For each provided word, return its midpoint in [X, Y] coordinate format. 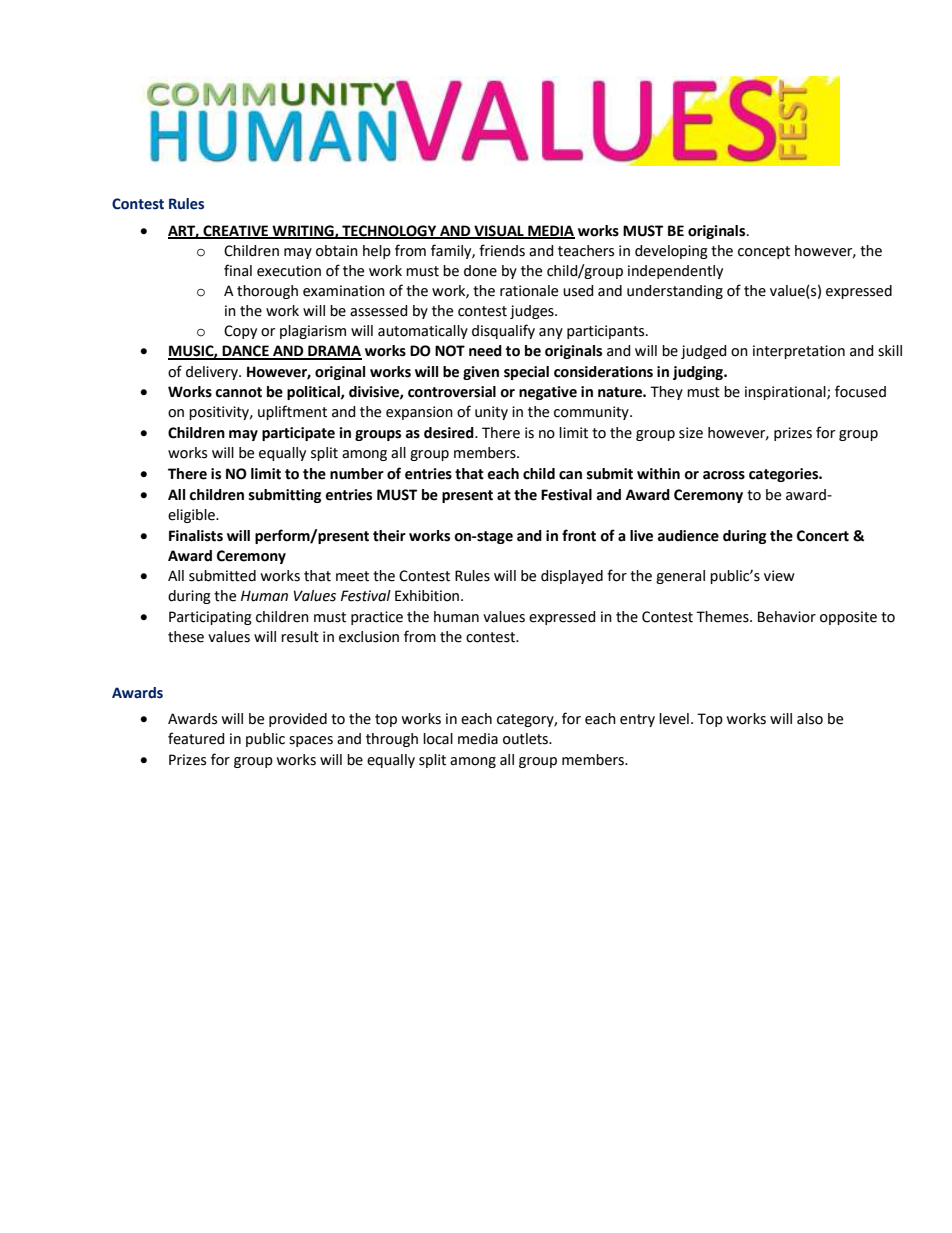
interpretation [799, 352]
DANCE [245, 352]
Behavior [787, 617]
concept [764, 252]
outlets [526, 739]
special [526, 373]
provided [298, 720]
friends [502, 250]
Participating [210, 618]
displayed [572, 577]
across [724, 475]
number [357, 474]
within [658, 474]
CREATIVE [236, 232]
